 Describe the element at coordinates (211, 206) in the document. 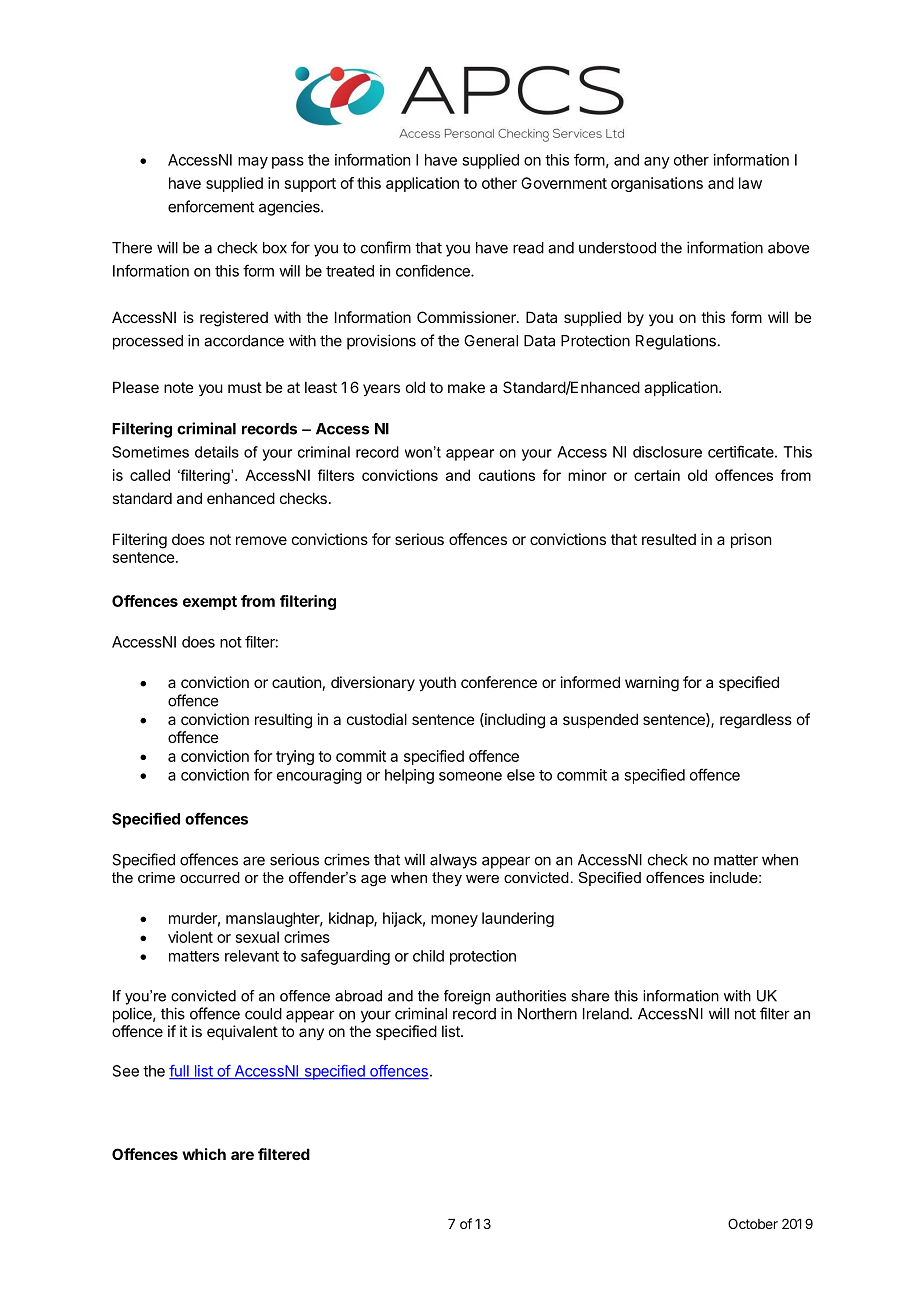

I see `enforcement` at that location.
